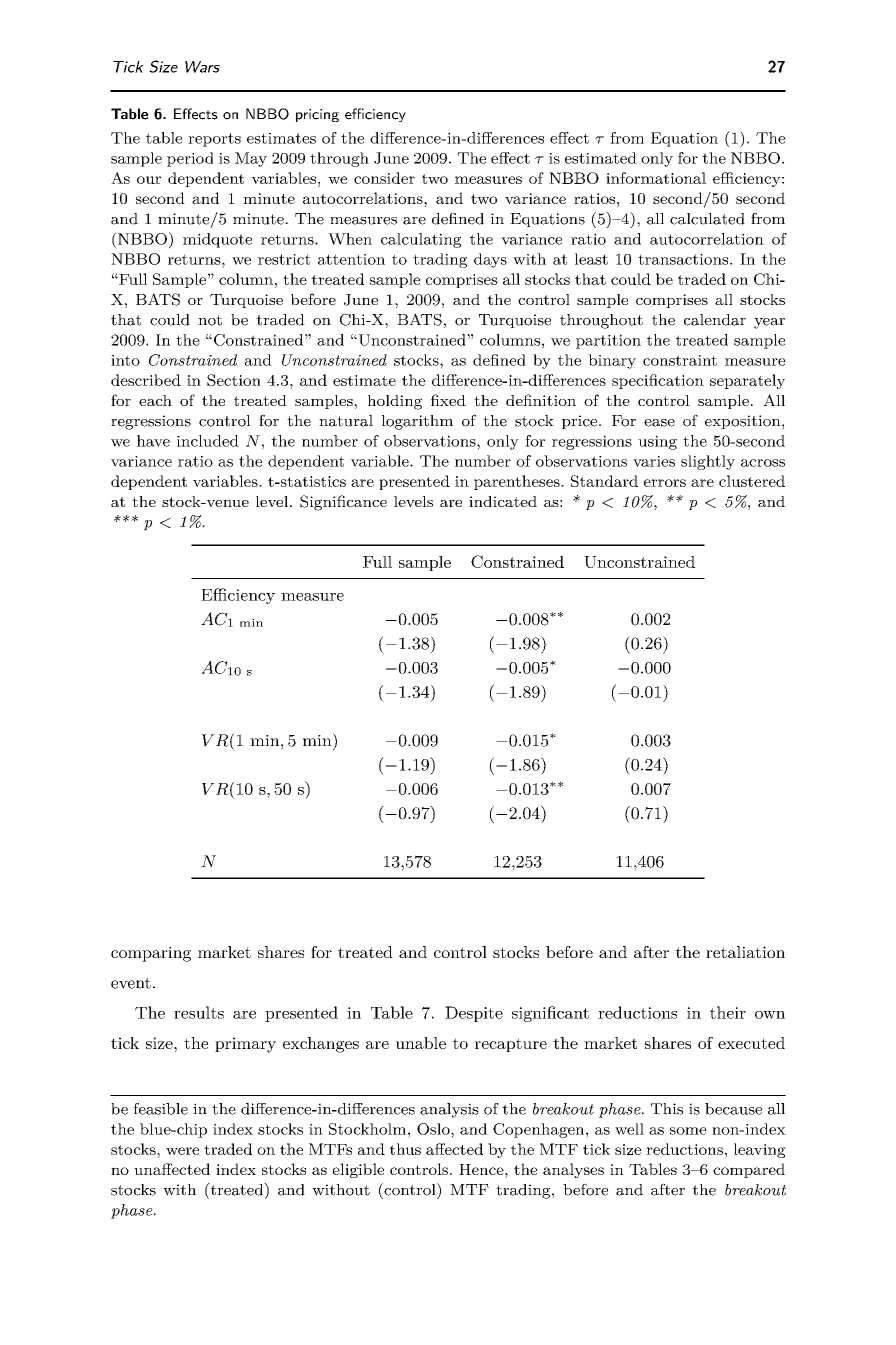  What do you see at coordinates (151, 954) in the screenshot?
I see `comparing` at bounding box center [151, 954].
